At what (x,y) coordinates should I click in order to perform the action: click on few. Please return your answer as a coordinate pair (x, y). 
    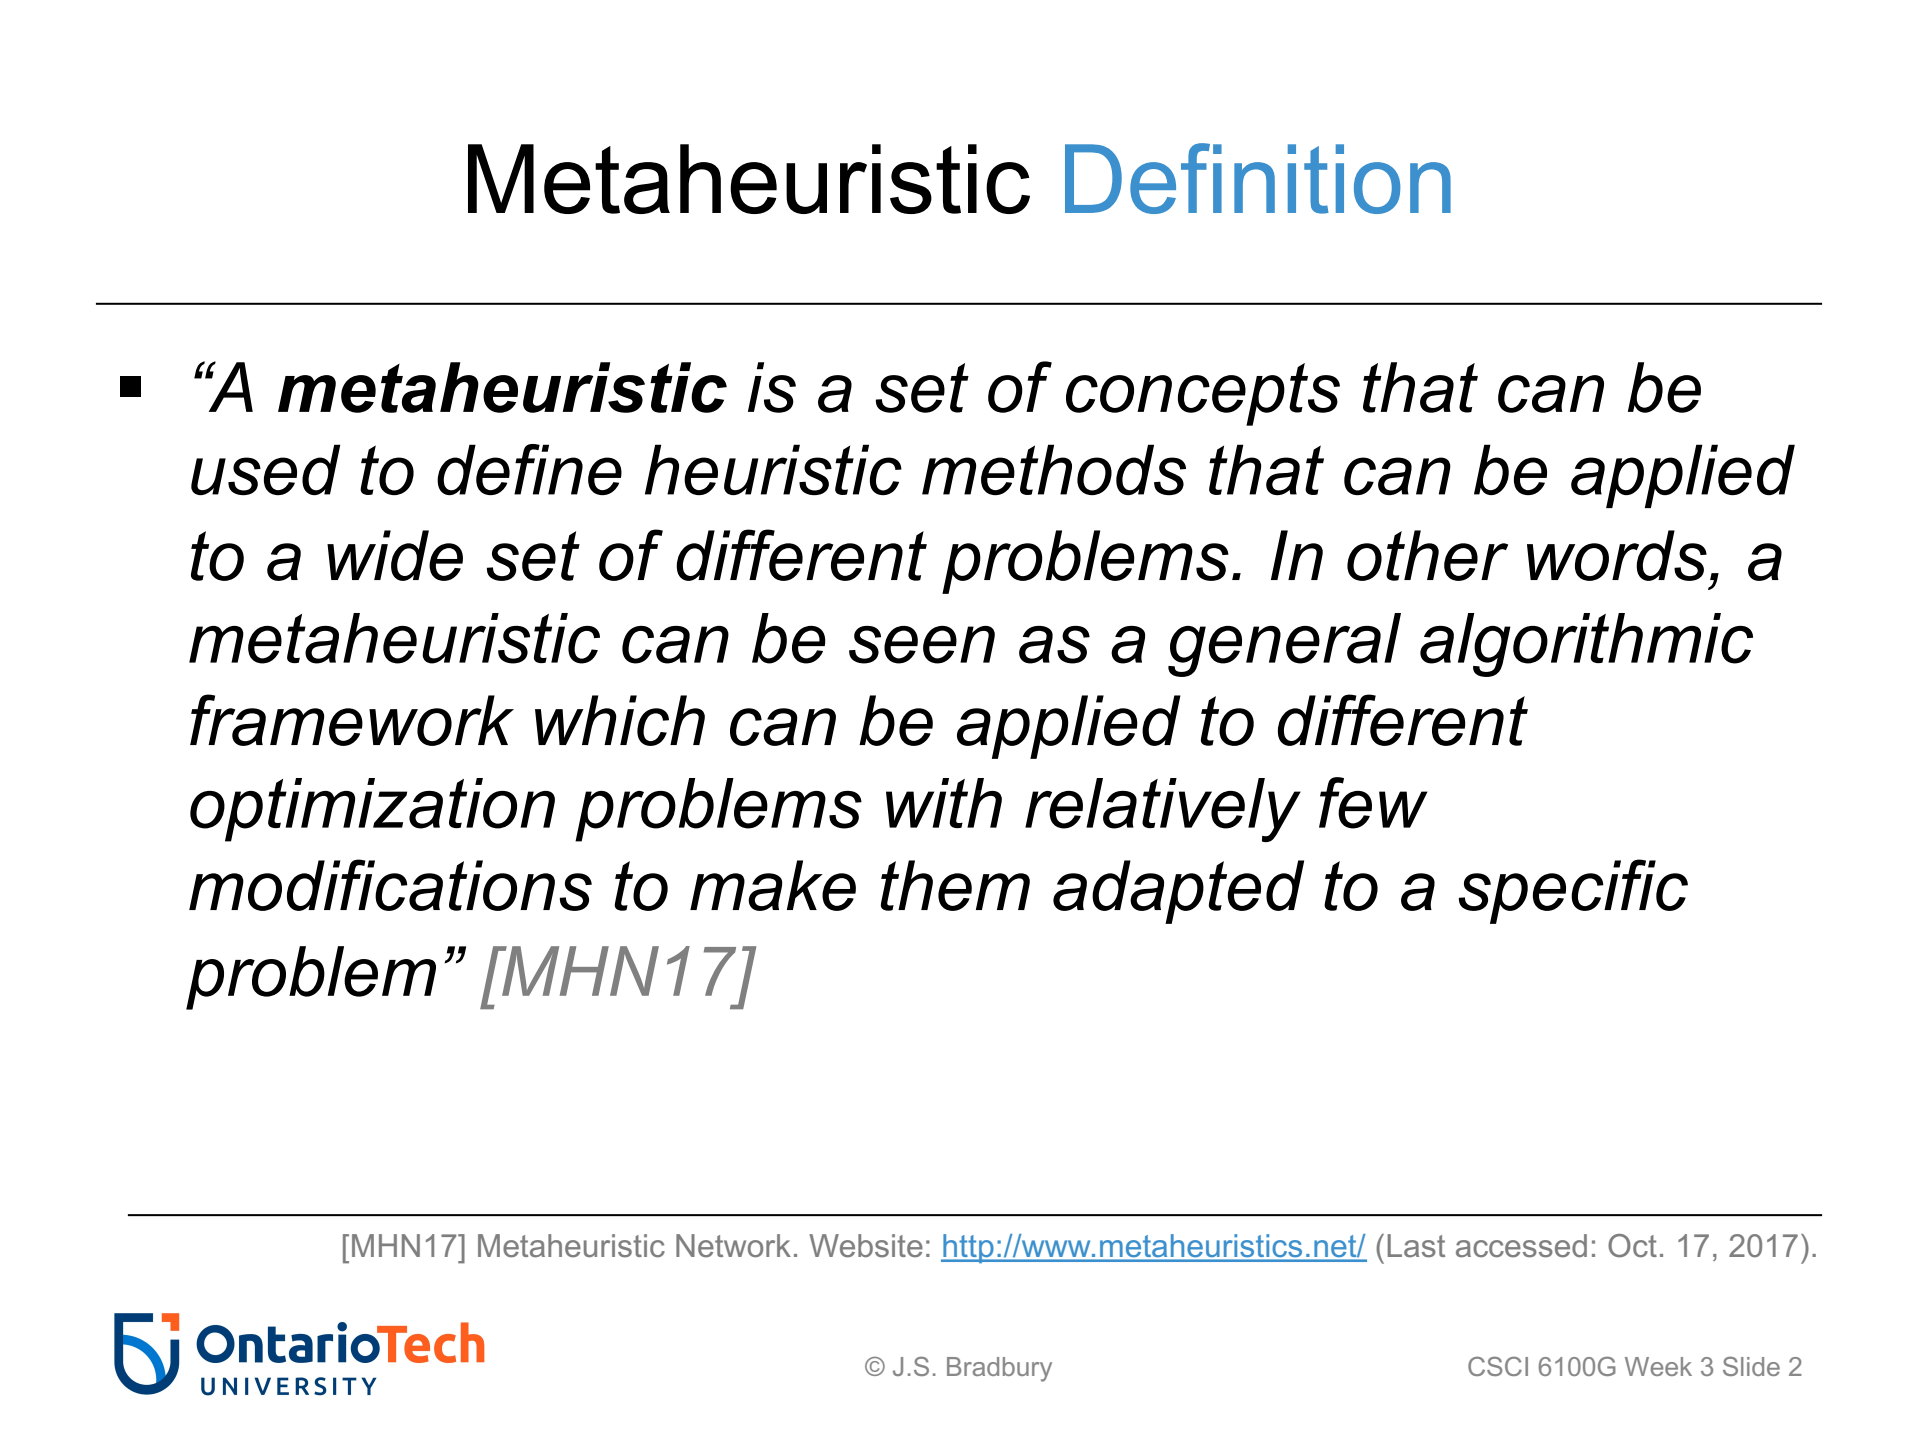
    Looking at the image, I should click on (1373, 803).
